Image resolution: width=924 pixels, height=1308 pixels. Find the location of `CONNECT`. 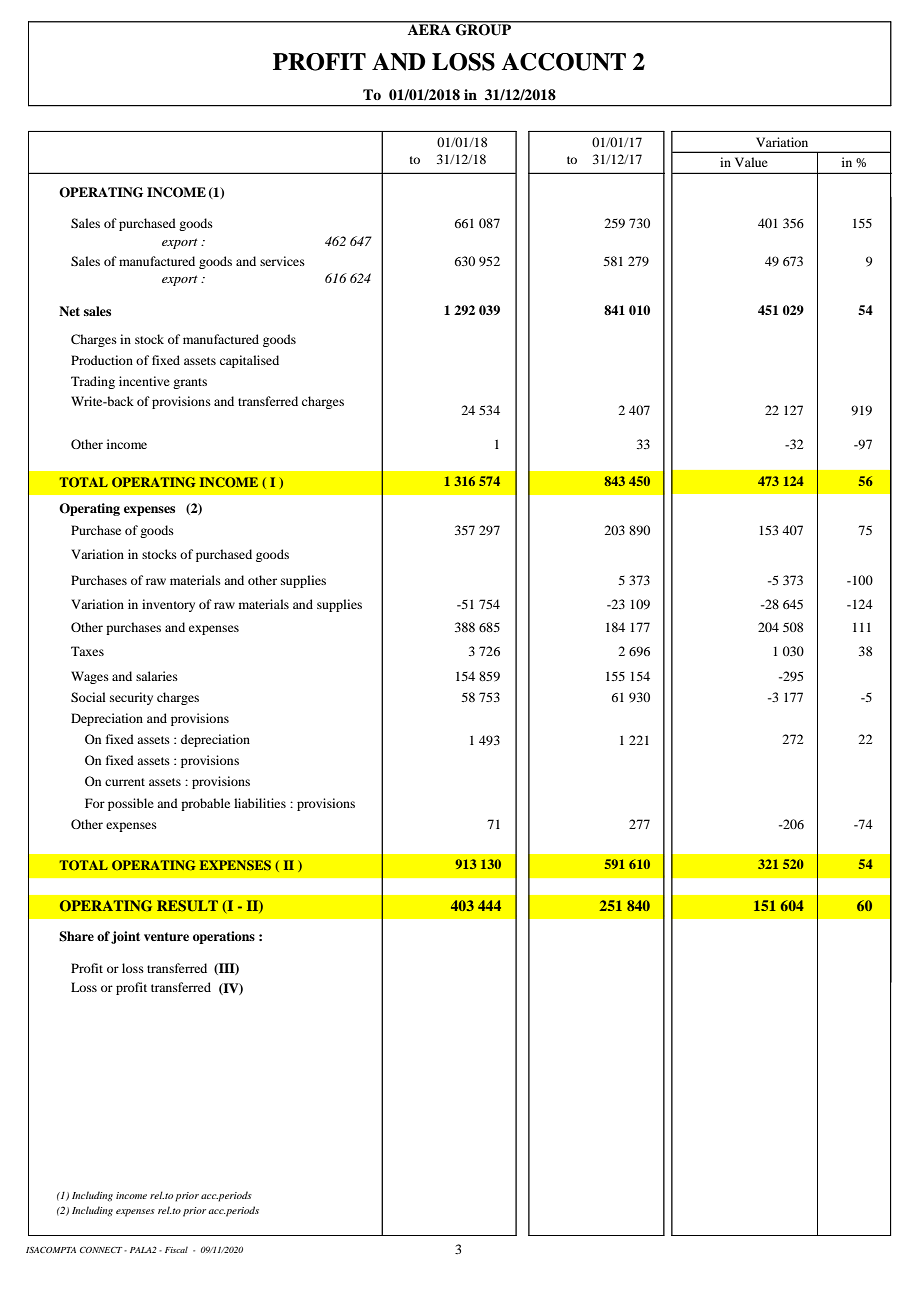

CONNECT is located at coordinates (101, 1250).
